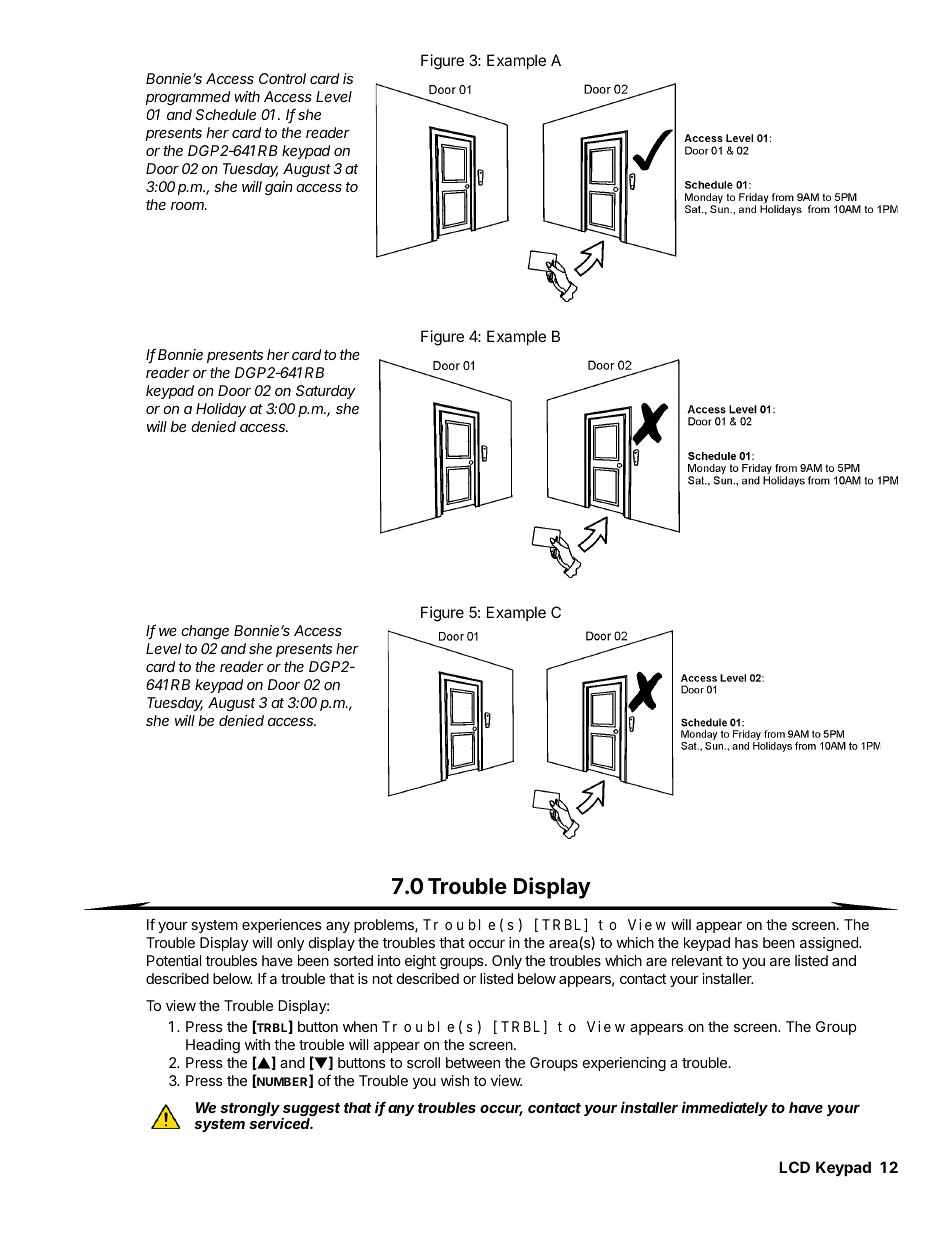  I want to click on Saturday, so click(326, 392).
